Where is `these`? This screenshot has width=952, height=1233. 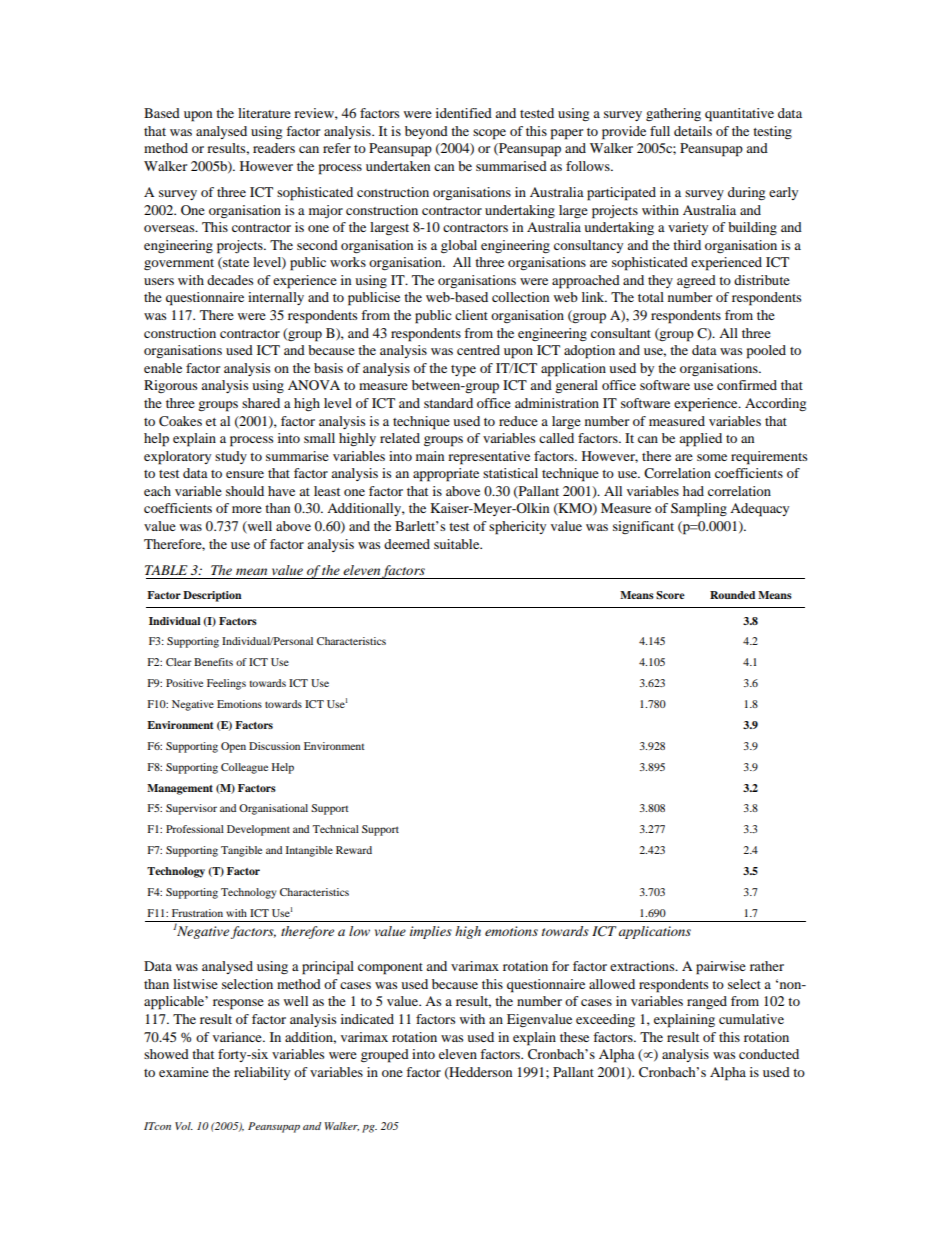 these is located at coordinates (574, 1037).
